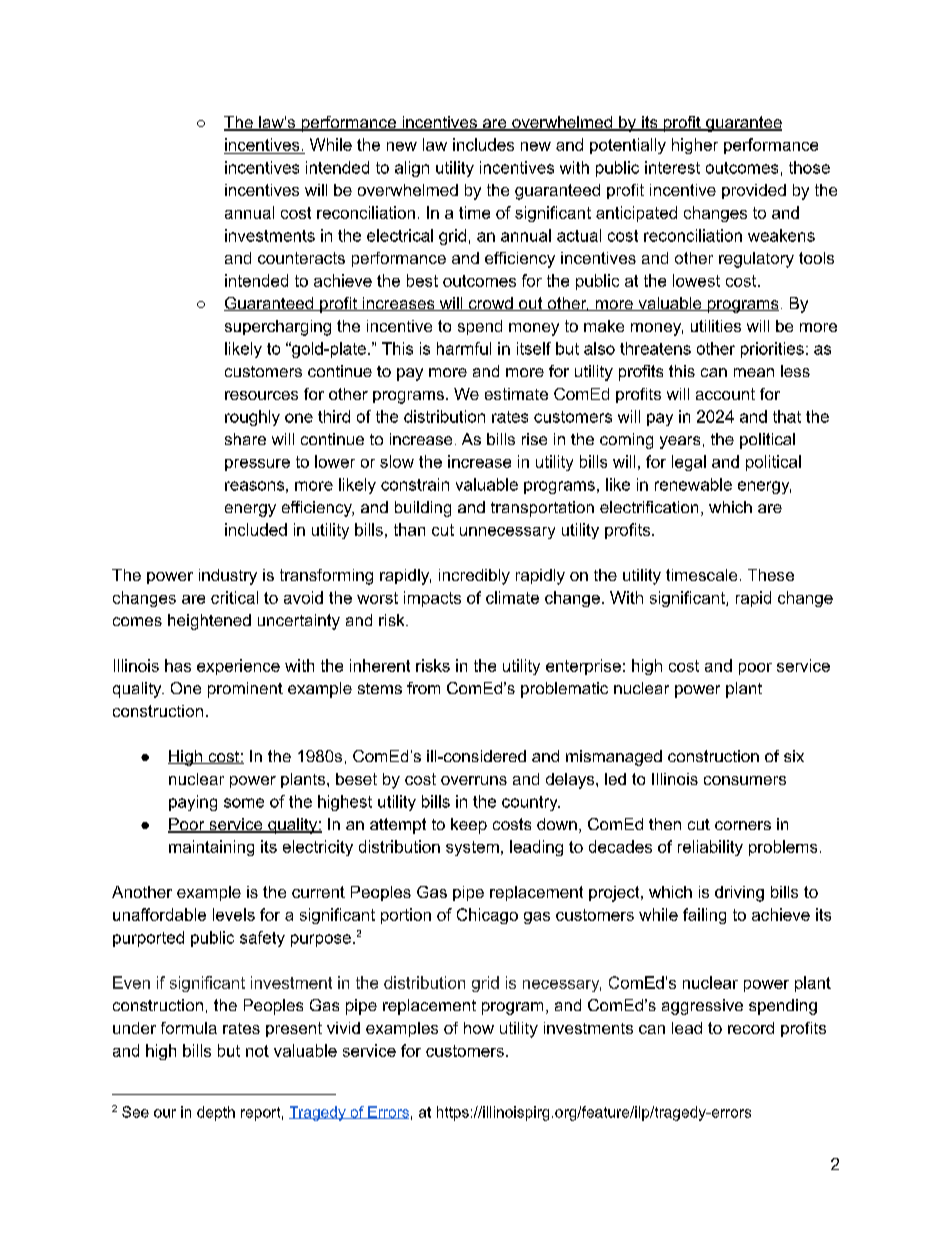  Describe the element at coordinates (754, 191) in the document. I see `provided` at that location.
